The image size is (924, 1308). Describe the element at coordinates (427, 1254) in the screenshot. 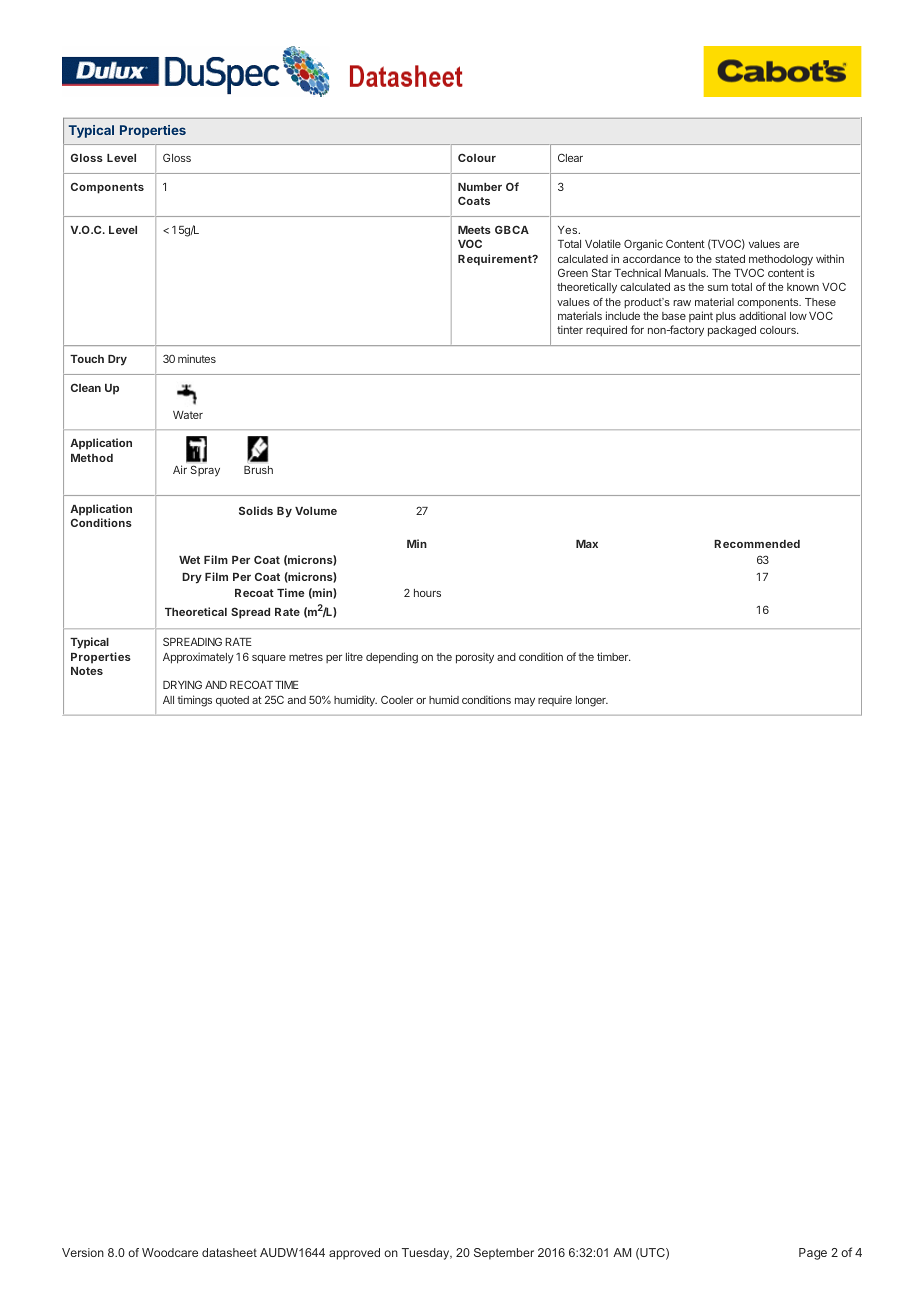

I see `Tuesday` at that location.
